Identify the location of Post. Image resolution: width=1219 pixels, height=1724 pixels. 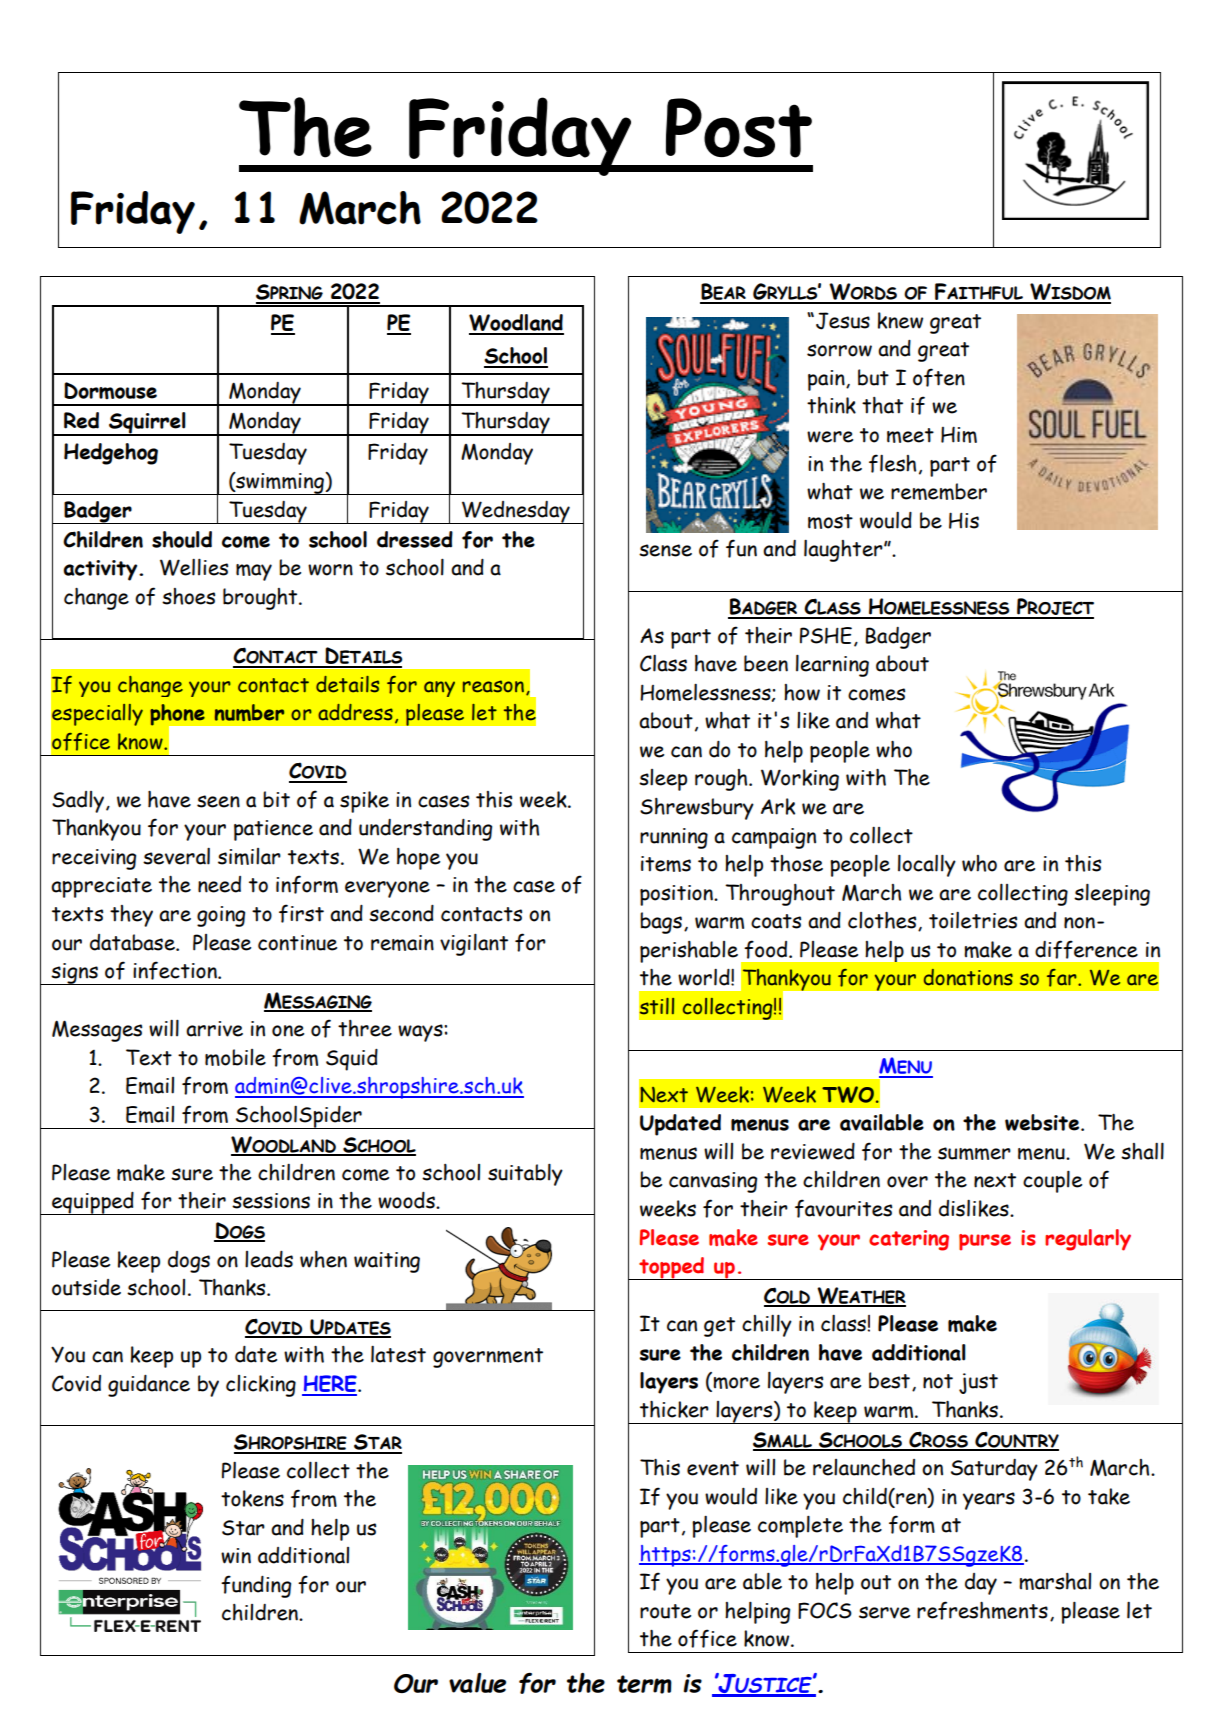
(739, 128).
